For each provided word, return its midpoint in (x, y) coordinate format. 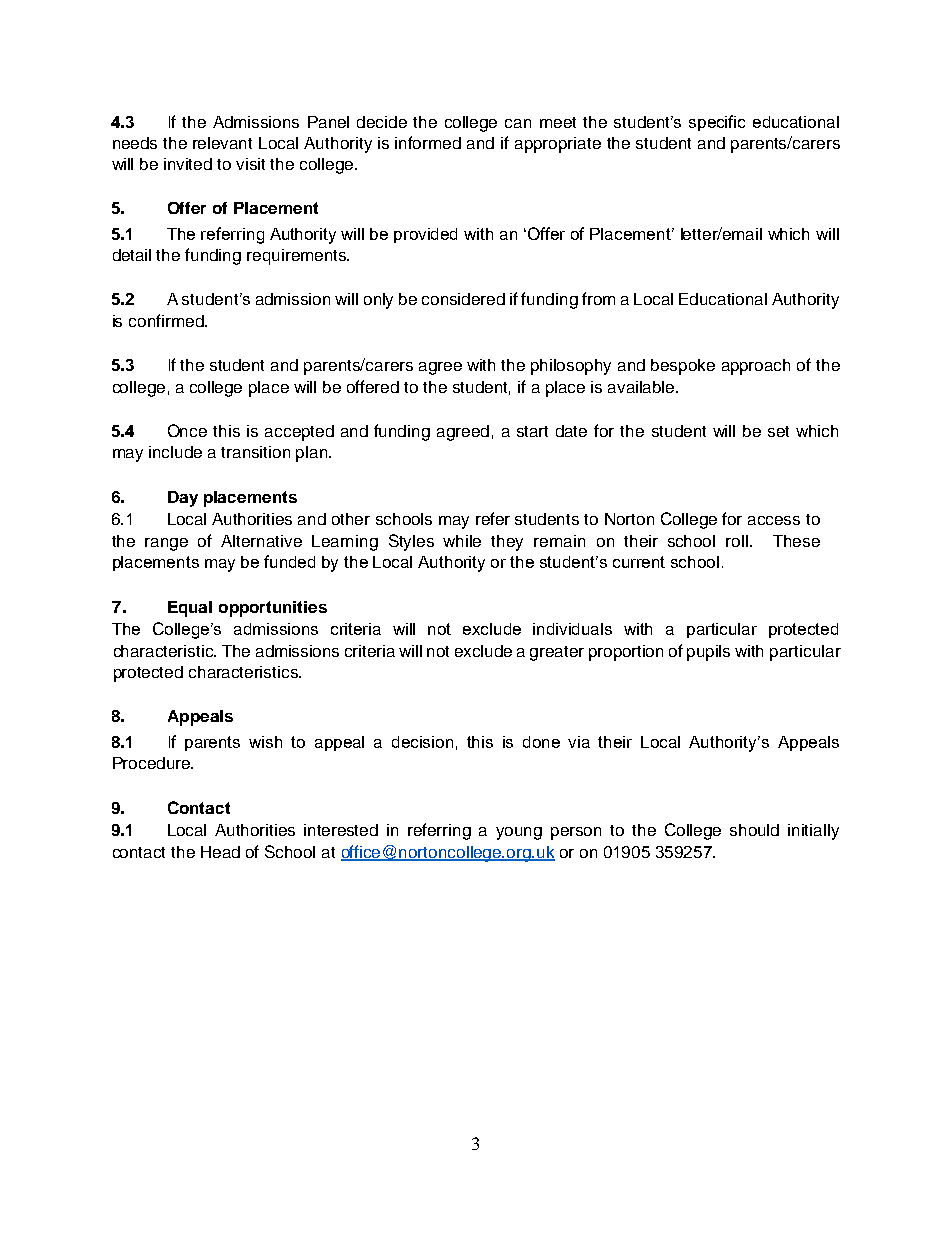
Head (220, 852)
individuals (572, 629)
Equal (190, 609)
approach (756, 367)
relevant (222, 143)
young (519, 833)
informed (428, 142)
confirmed (167, 320)
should (754, 830)
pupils (708, 653)
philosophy (571, 367)
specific (717, 123)
